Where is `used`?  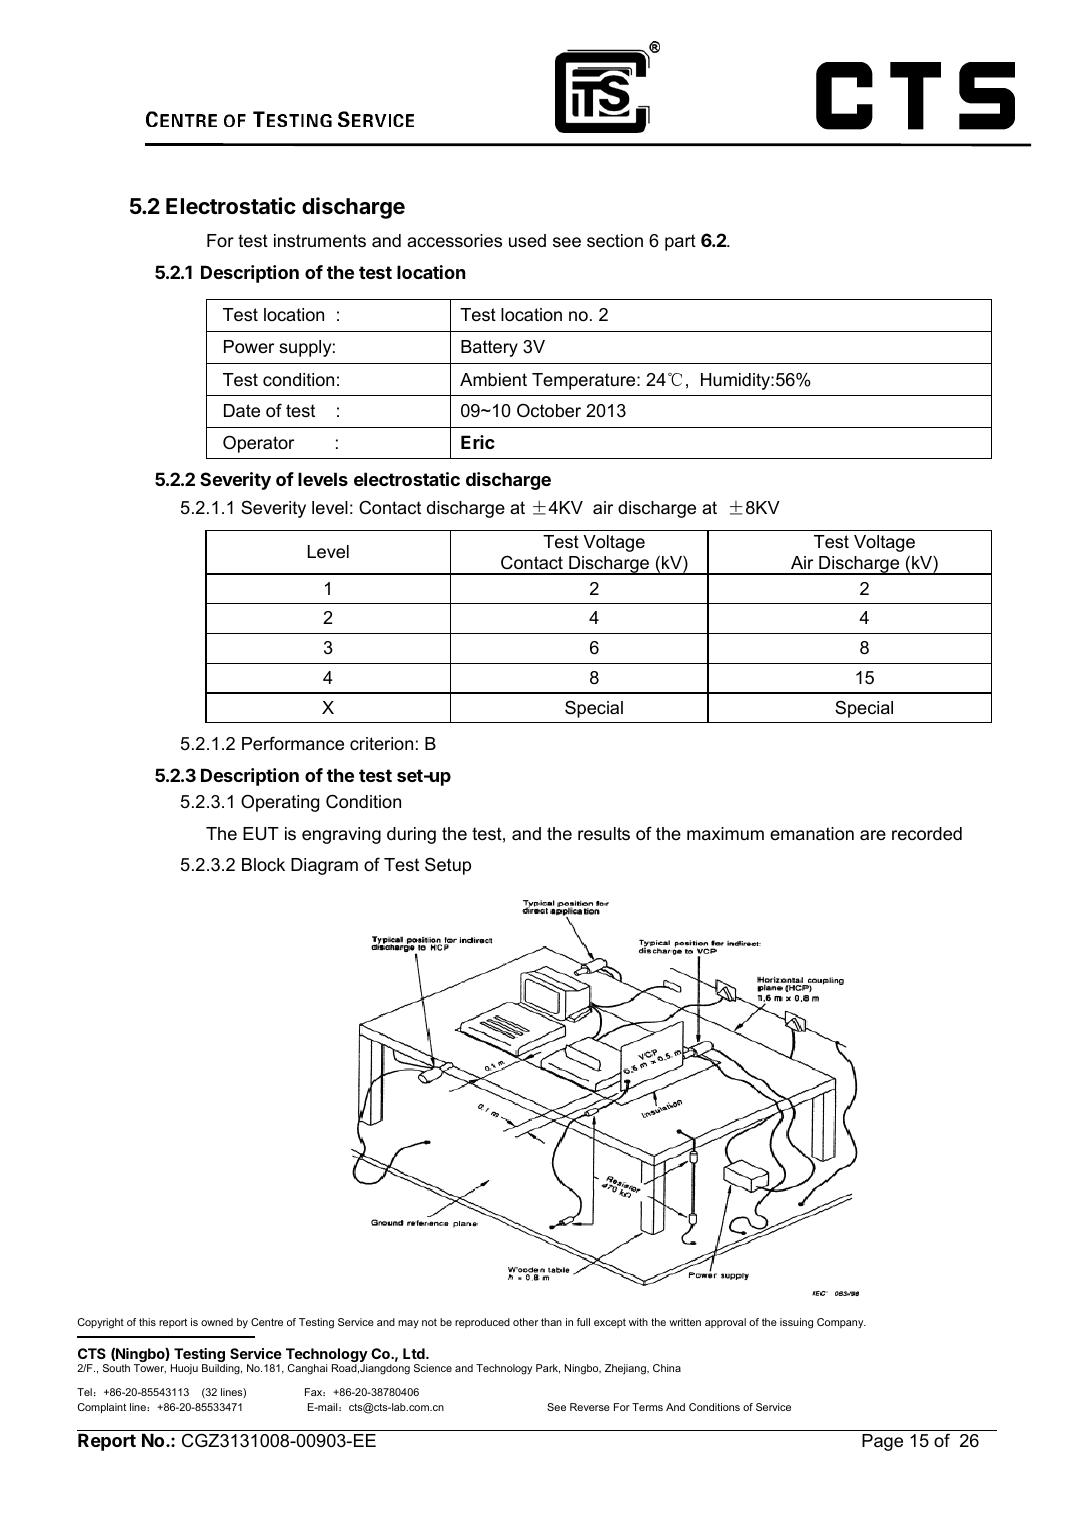 used is located at coordinates (527, 241).
